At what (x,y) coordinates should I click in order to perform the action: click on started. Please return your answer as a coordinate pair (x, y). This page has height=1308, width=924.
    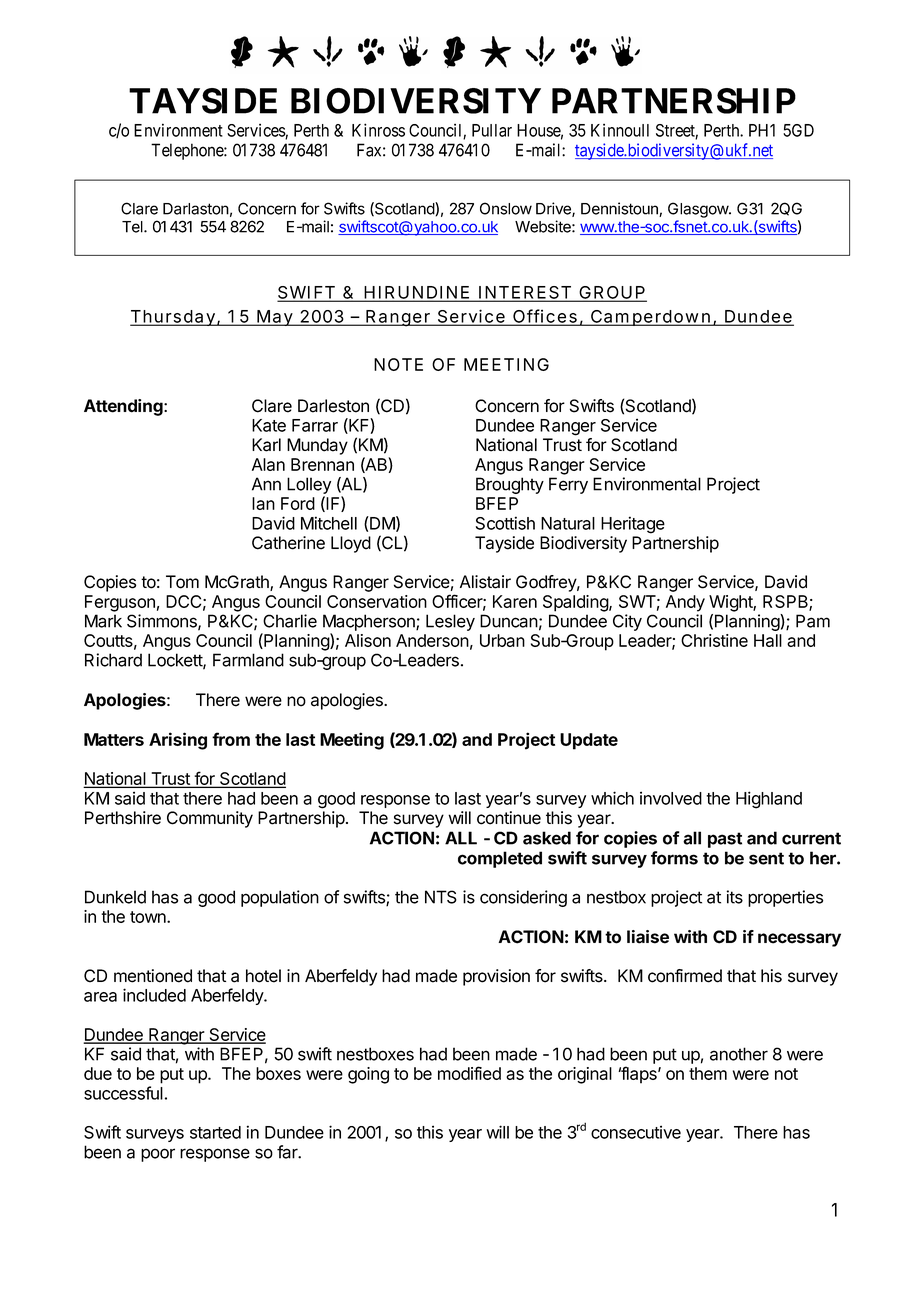
    Looking at the image, I should click on (215, 1132).
